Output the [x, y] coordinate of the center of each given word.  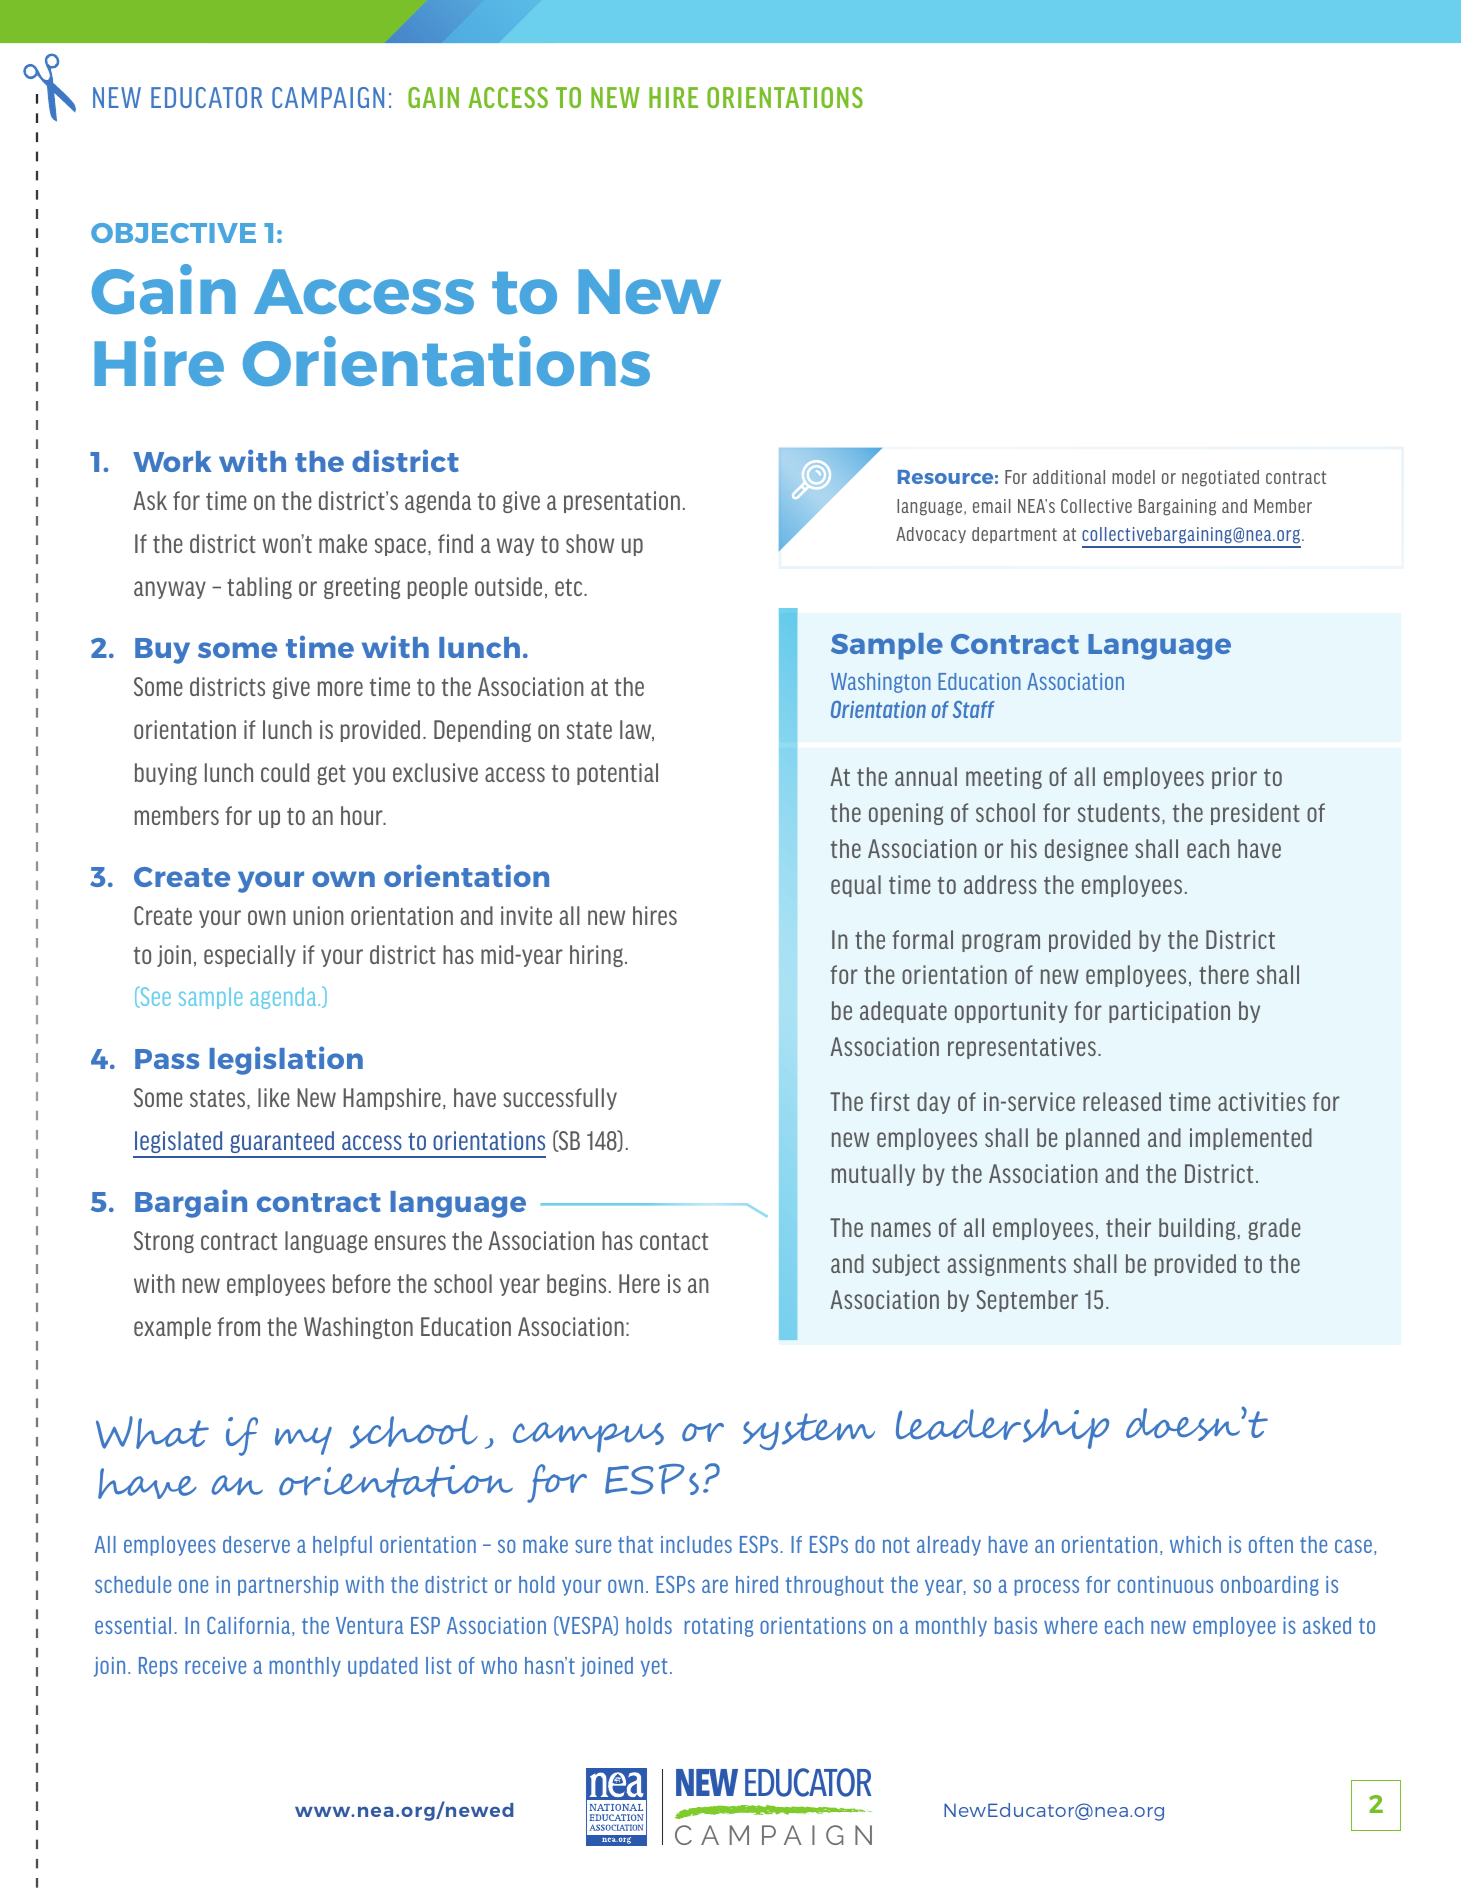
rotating [719, 1627]
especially [250, 956]
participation [1169, 1012]
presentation [622, 502]
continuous [1165, 1584]
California [250, 1626]
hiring [596, 956]
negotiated [1220, 478]
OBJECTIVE [173, 233]
